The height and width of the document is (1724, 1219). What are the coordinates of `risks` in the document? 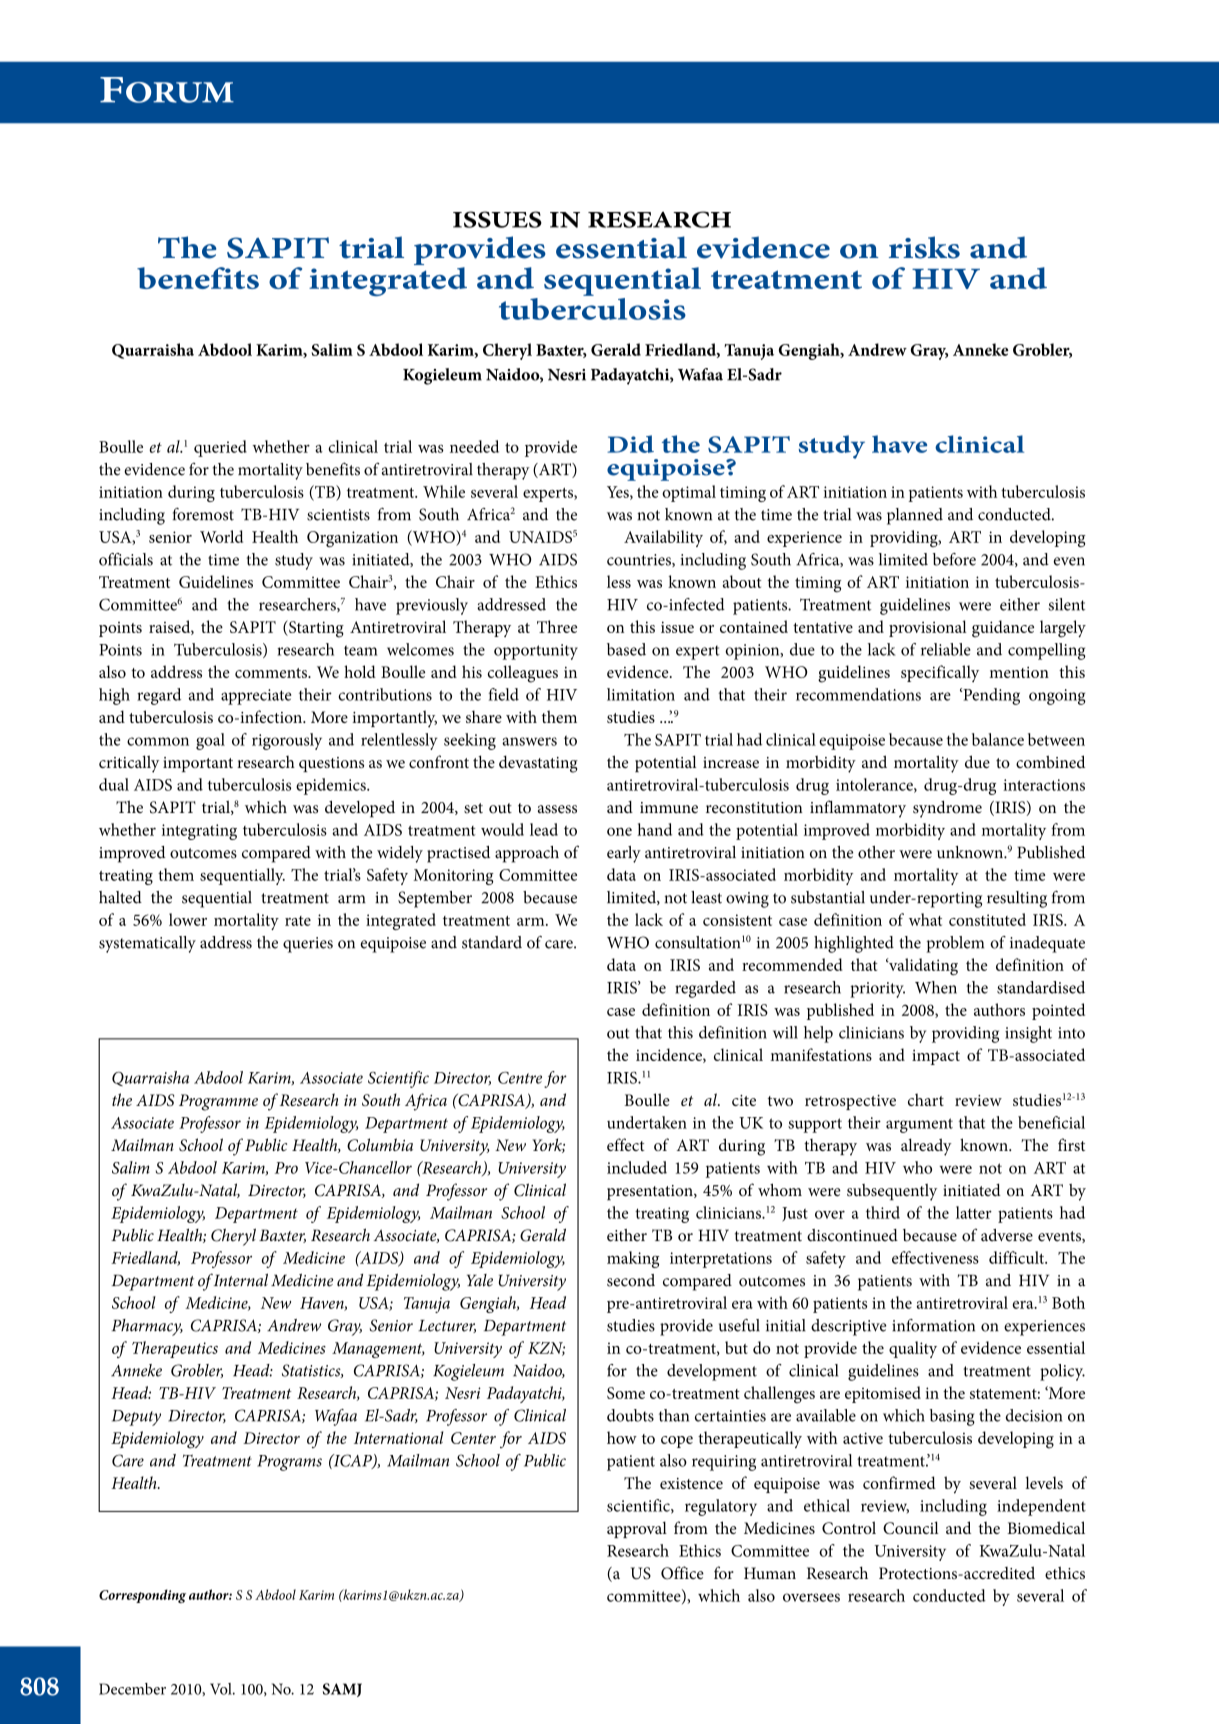 It's located at (924, 247).
